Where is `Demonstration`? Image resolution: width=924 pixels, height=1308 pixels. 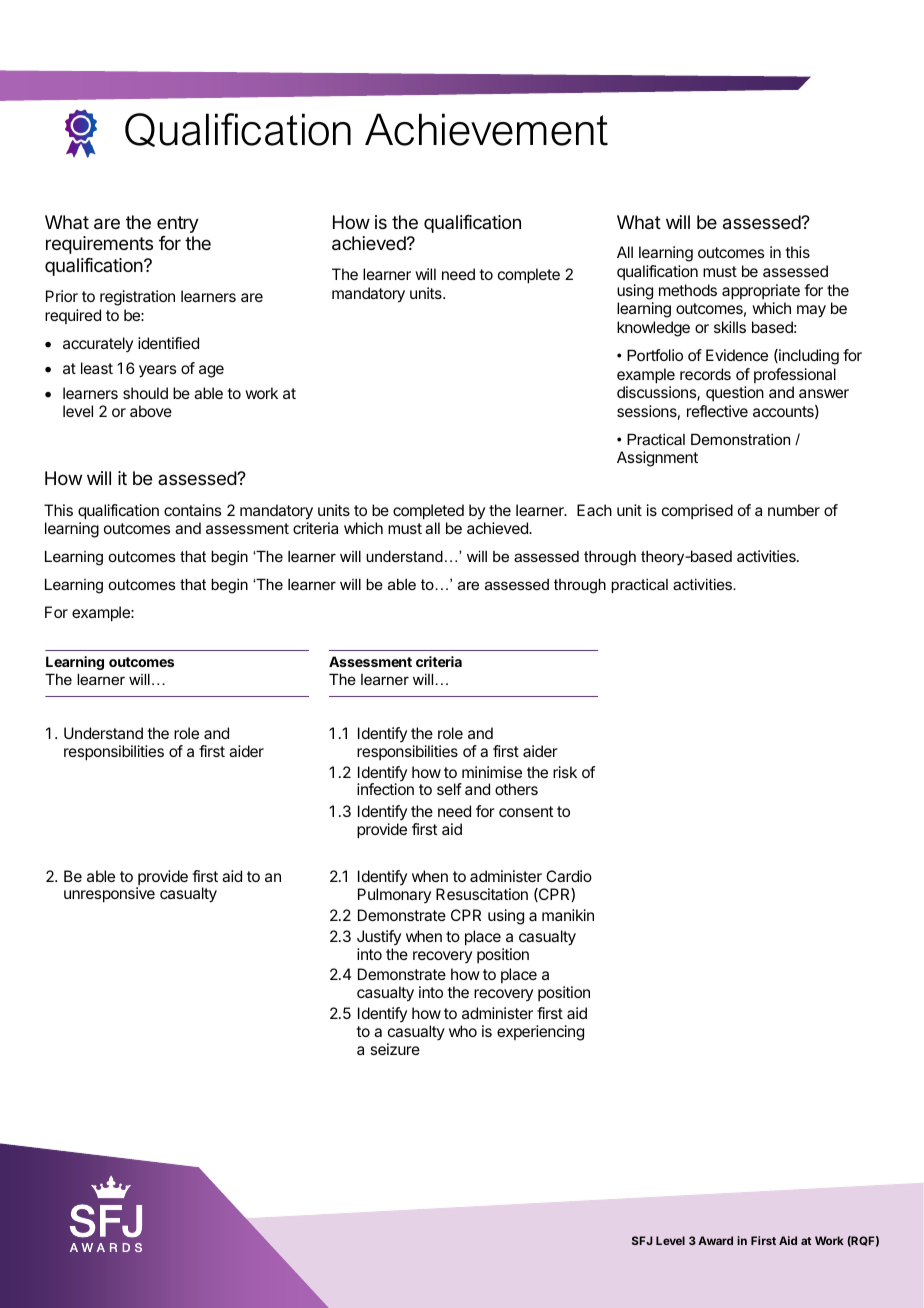
Demonstration is located at coordinates (740, 439).
